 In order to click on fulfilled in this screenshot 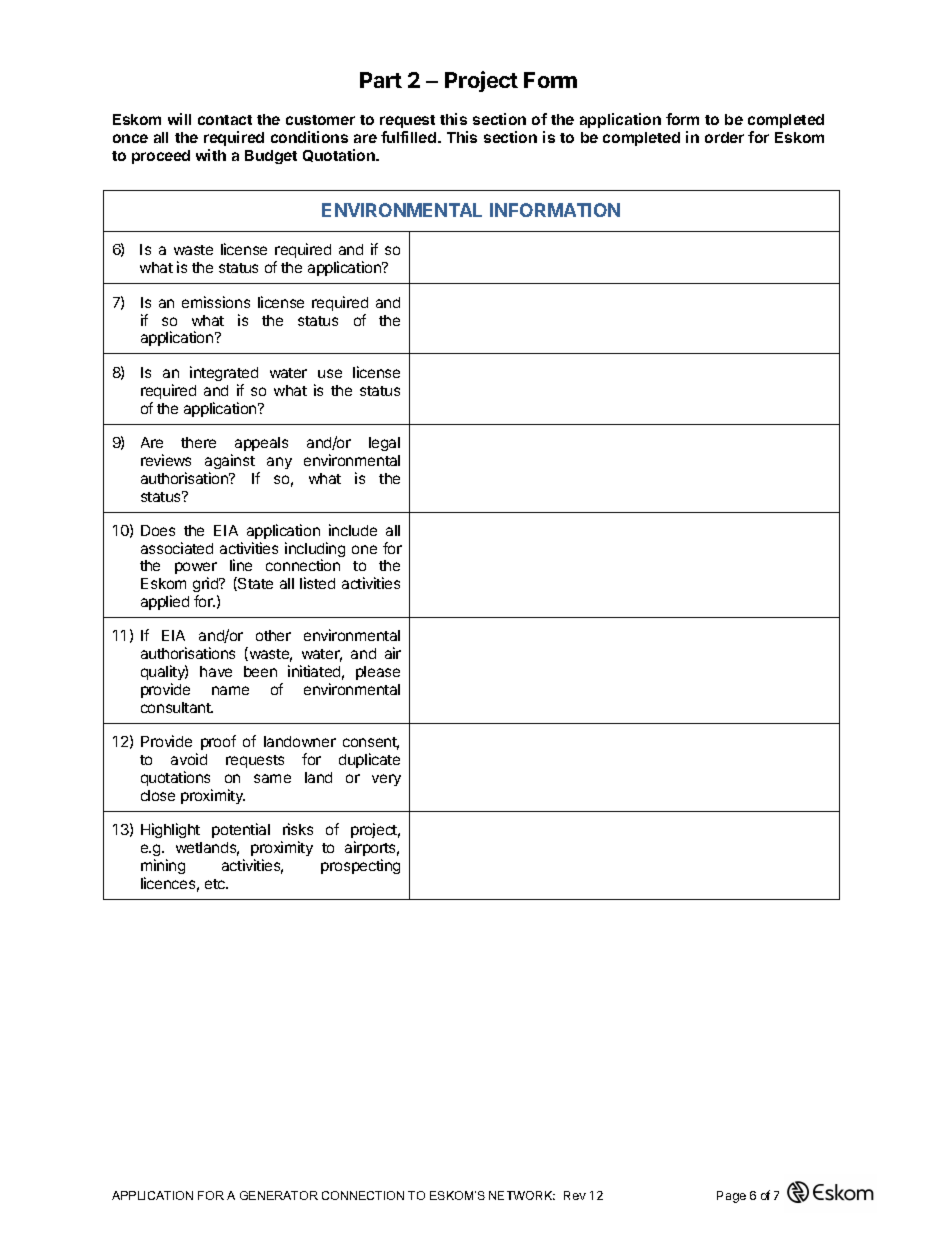, I will do `click(408, 137)`.
